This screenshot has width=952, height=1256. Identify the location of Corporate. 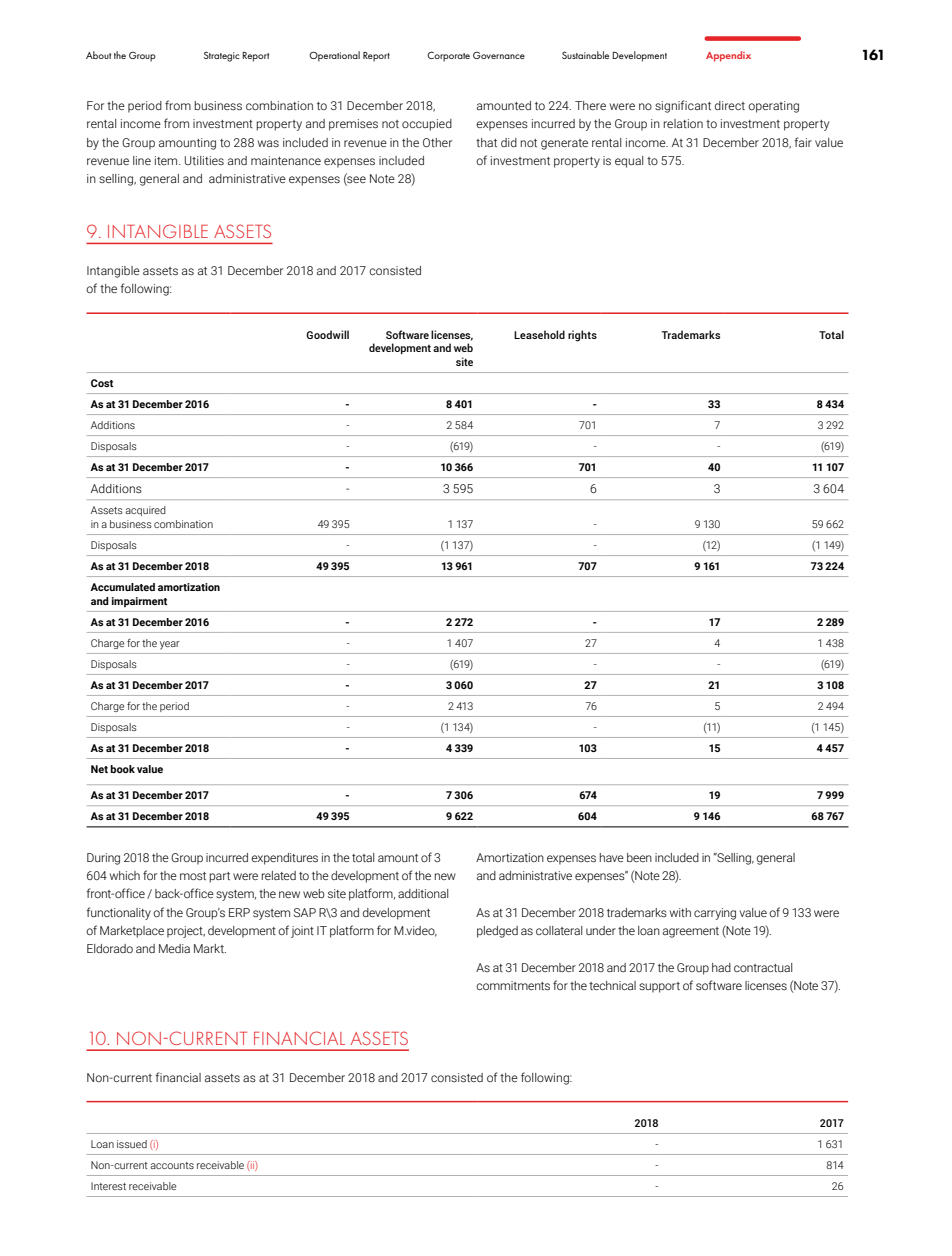
(448, 56).
